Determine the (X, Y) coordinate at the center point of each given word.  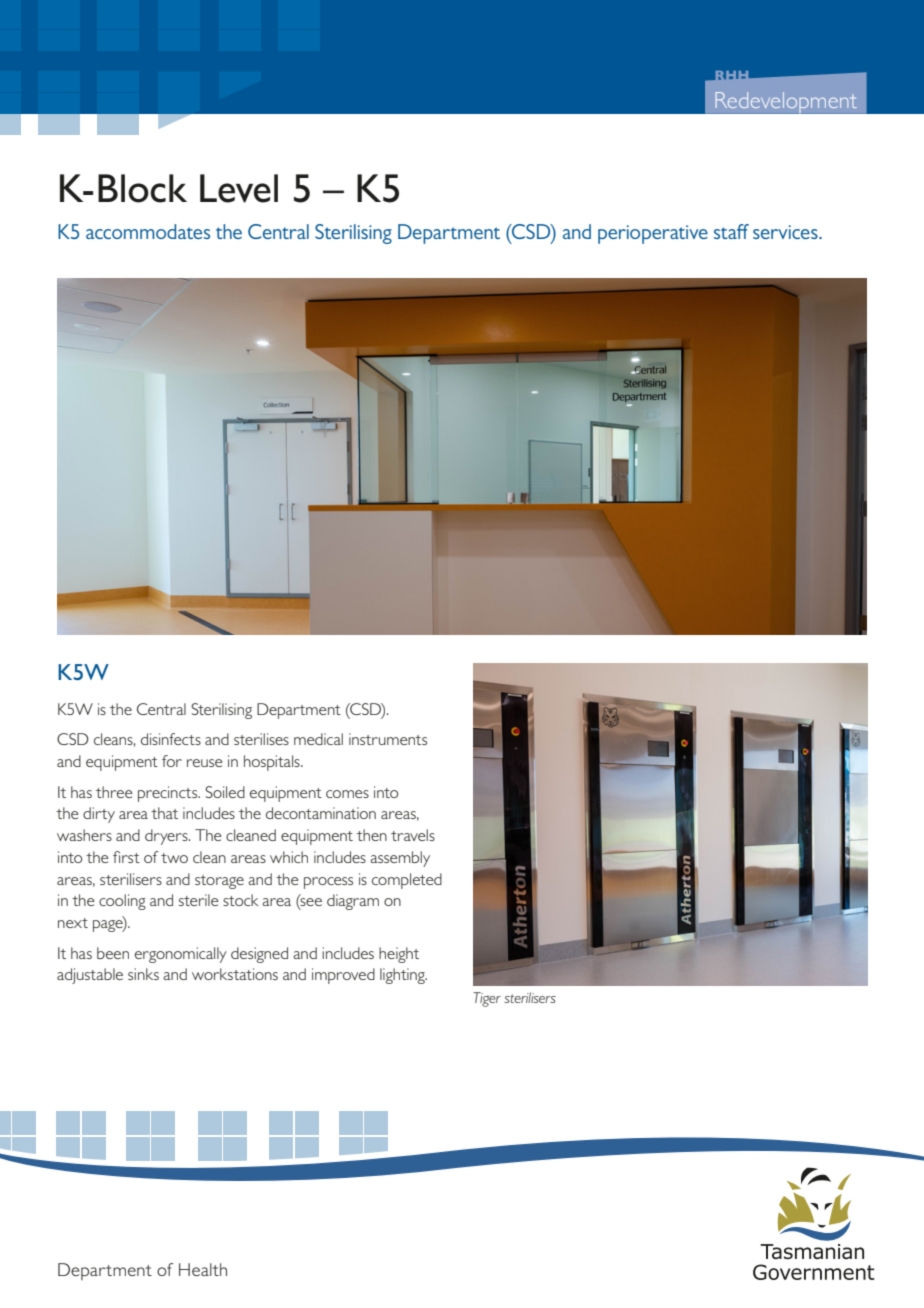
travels (413, 835)
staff (731, 231)
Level (239, 188)
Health (203, 1269)
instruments (388, 739)
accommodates (148, 231)
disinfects (171, 739)
